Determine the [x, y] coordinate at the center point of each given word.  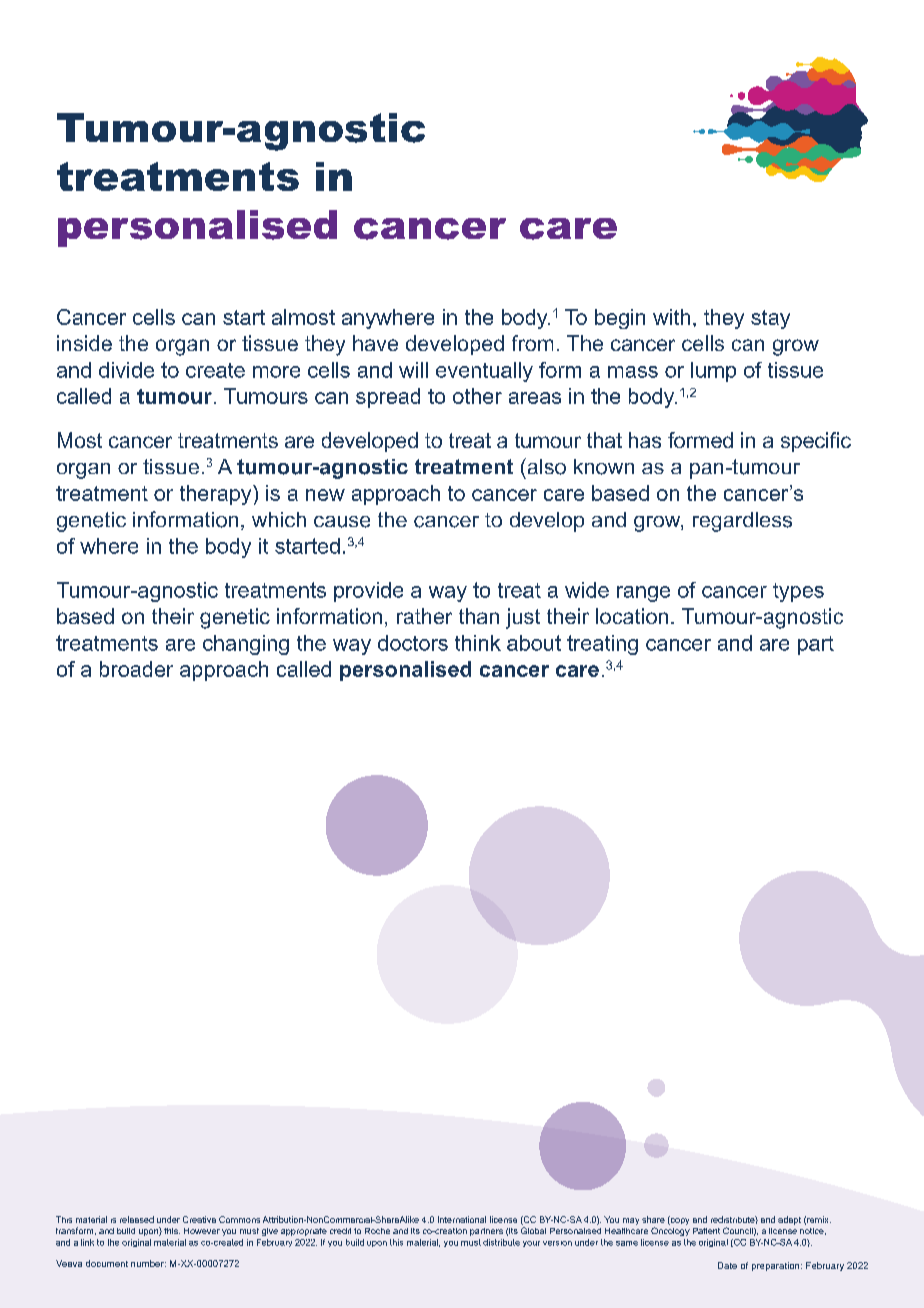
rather [424, 616]
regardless [742, 522]
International [462, 1219]
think [478, 643]
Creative [199, 1219]
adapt [789, 1220]
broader [136, 669]
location [632, 616]
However [202, 1231]
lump [713, 372]
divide [126, 370]
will [413, 370]
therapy [217, 495]
